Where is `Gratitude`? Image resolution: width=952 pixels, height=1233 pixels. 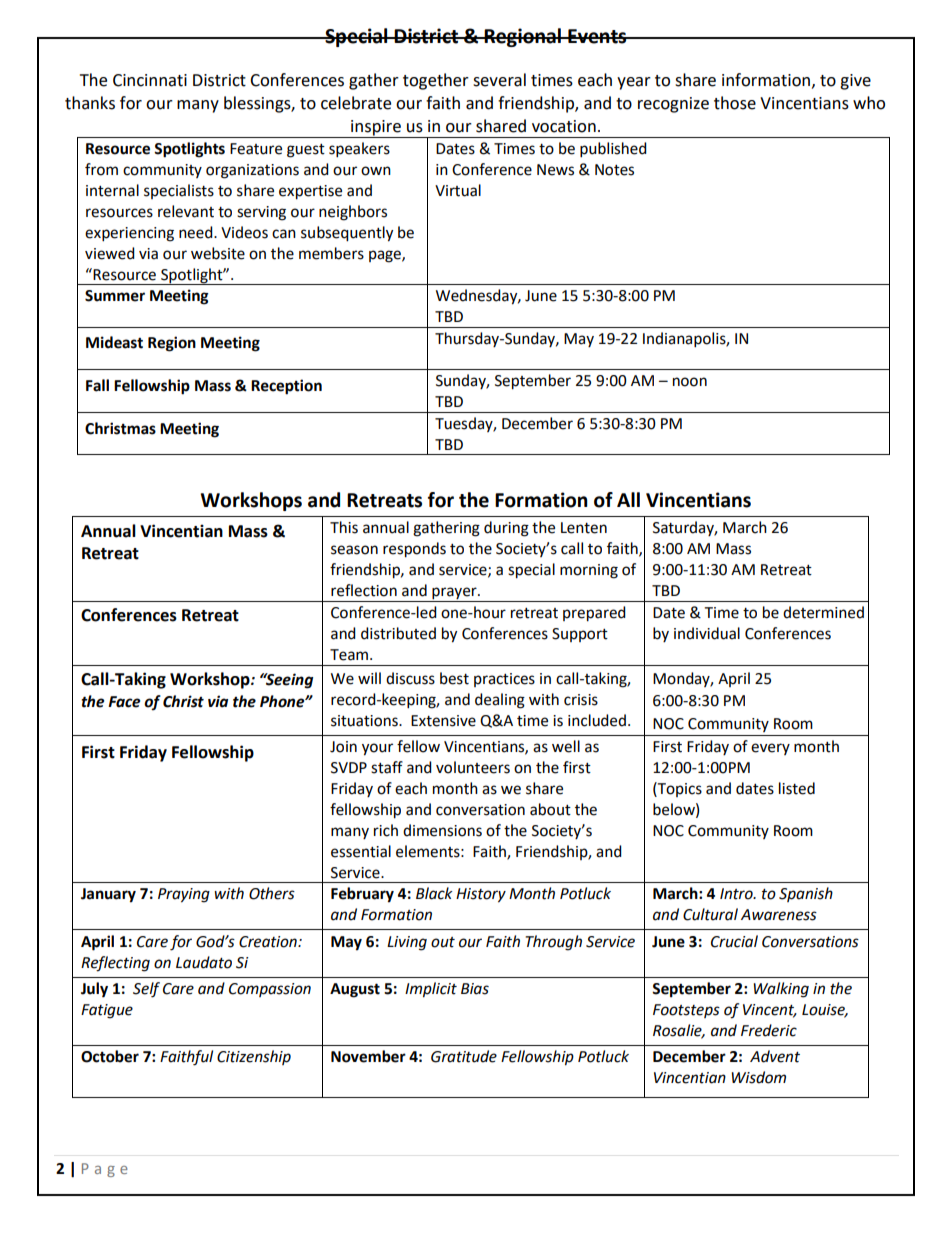
Gratitude is located at coordinates (464, 1056).
